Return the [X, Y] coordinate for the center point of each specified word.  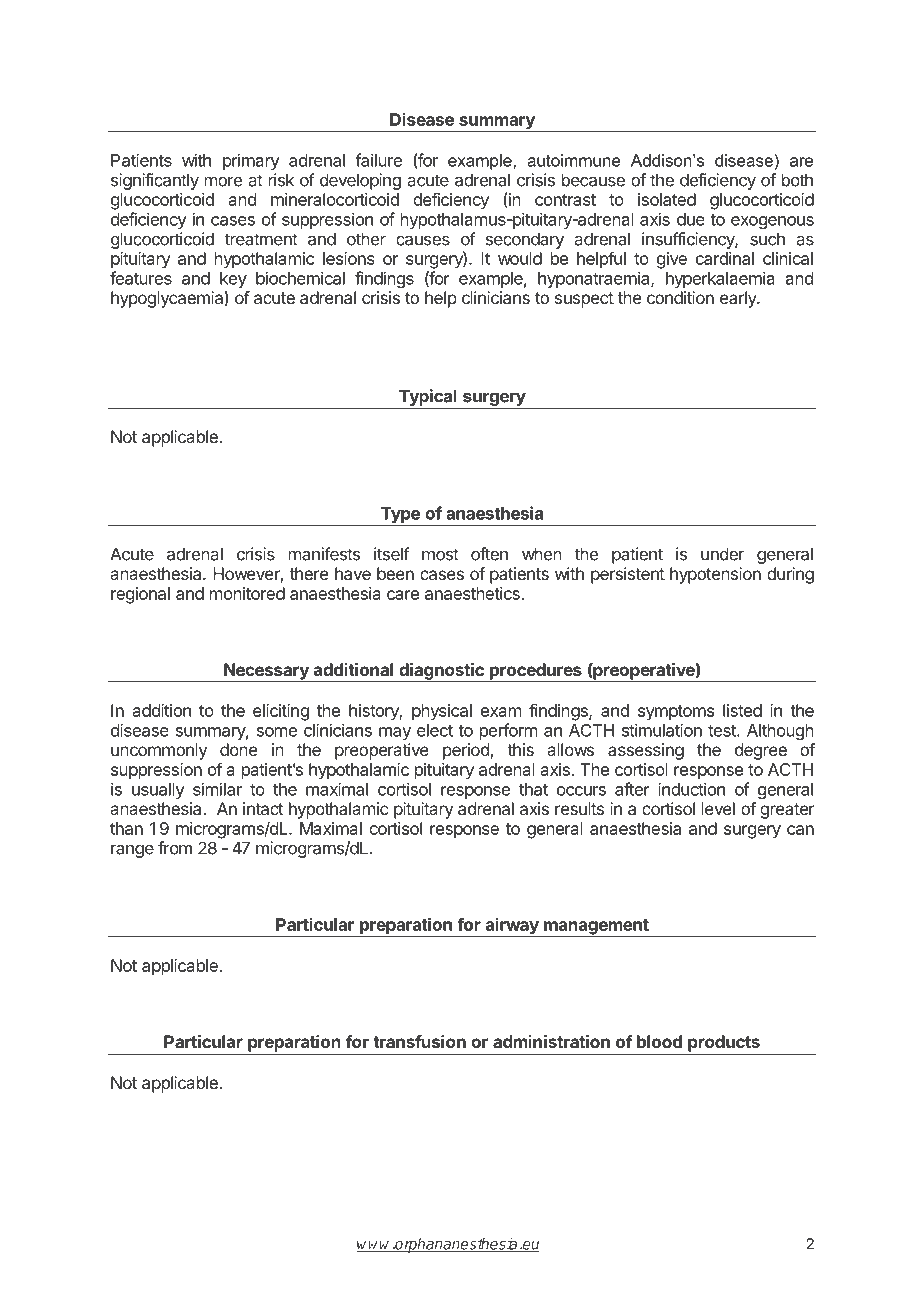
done [238, 749]
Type [400, 516]
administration [551, 1041]
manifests [324, 554]
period [467, 751]
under [722, 554]
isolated [667, 199]
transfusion [419, 1041]
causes [423, 240]
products [724, 1044]
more [223, 181]
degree [761, 751]
